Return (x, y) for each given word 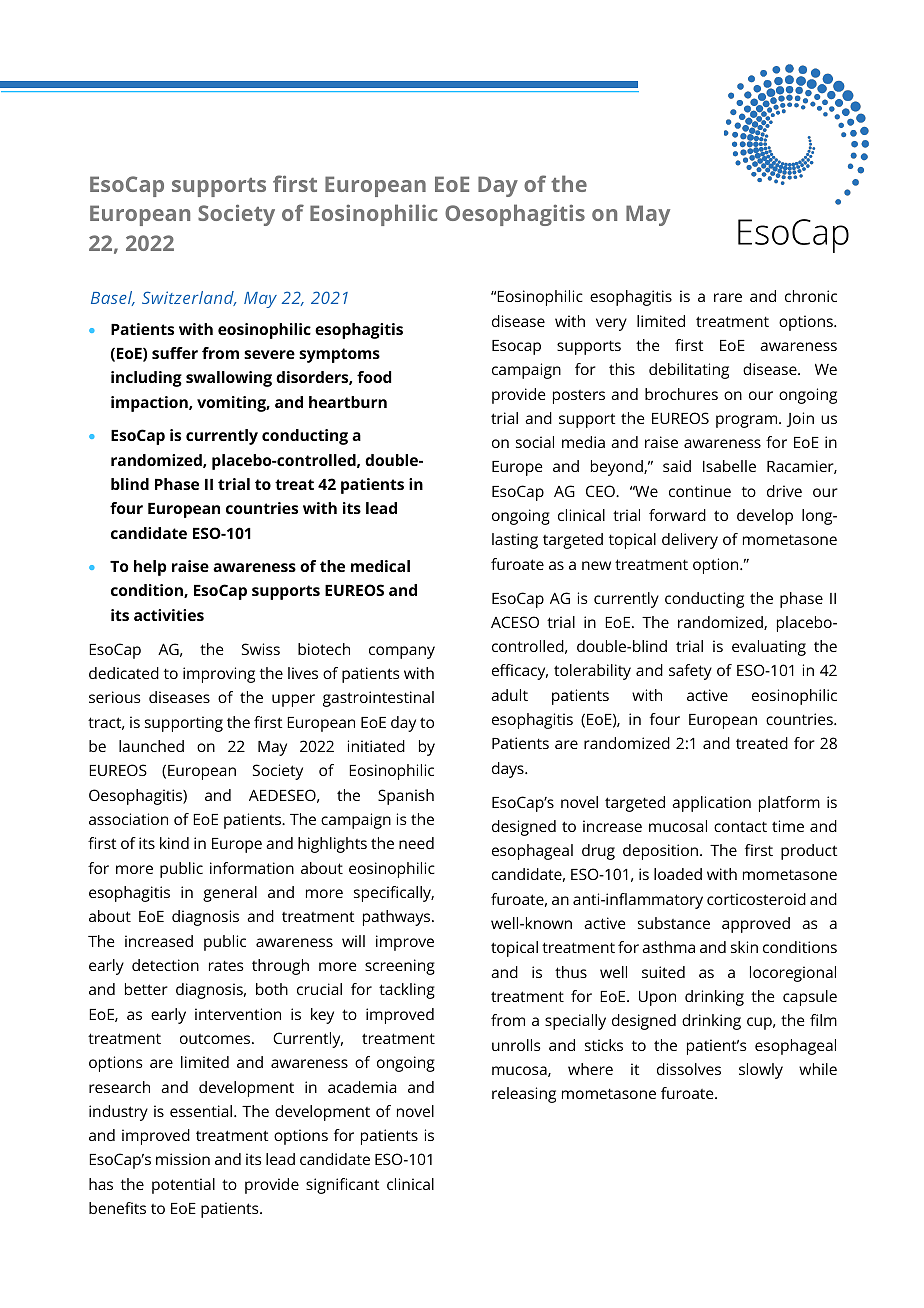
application (711, 804)
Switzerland (189, 298)
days (509, 770)
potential (183, 1186)
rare (728, 297)
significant (342, 1186)
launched (151, 746)
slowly (761, 1071)
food (374, 377)
